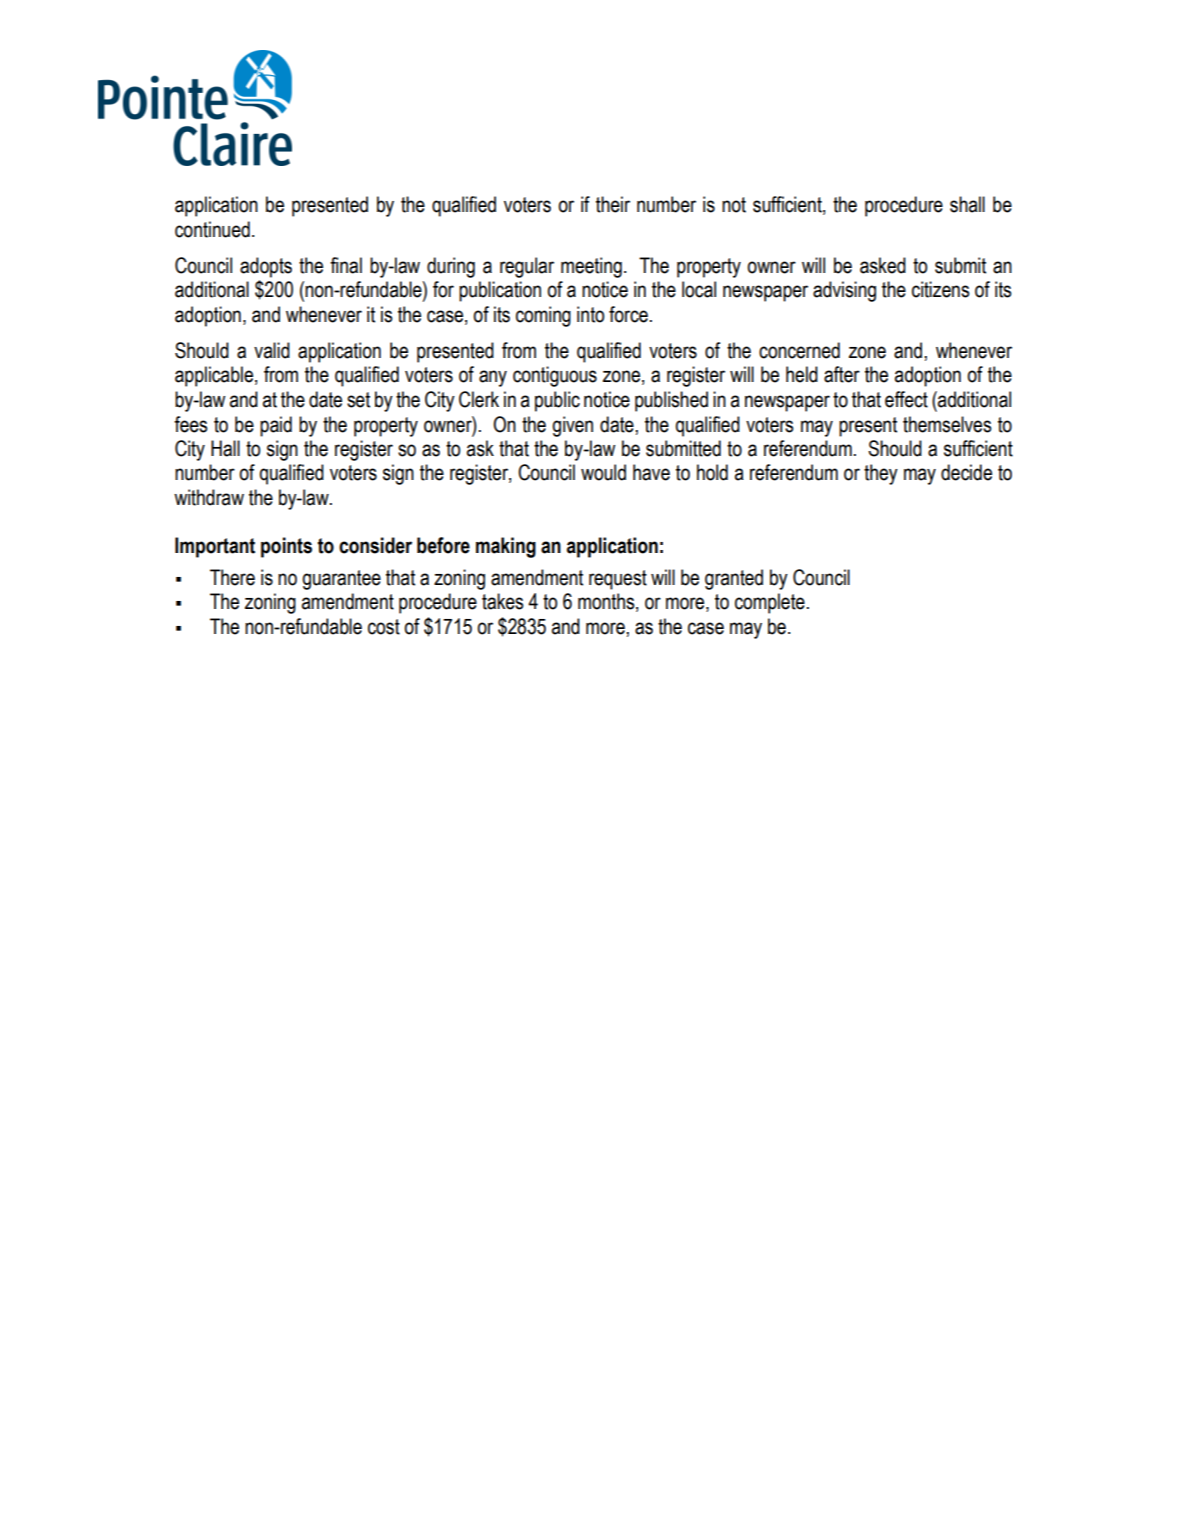 This screenshot has width=1187, height=1536. Describe the element at coordinates (272, 350) in the screenshot. I see `valid` at that location.
